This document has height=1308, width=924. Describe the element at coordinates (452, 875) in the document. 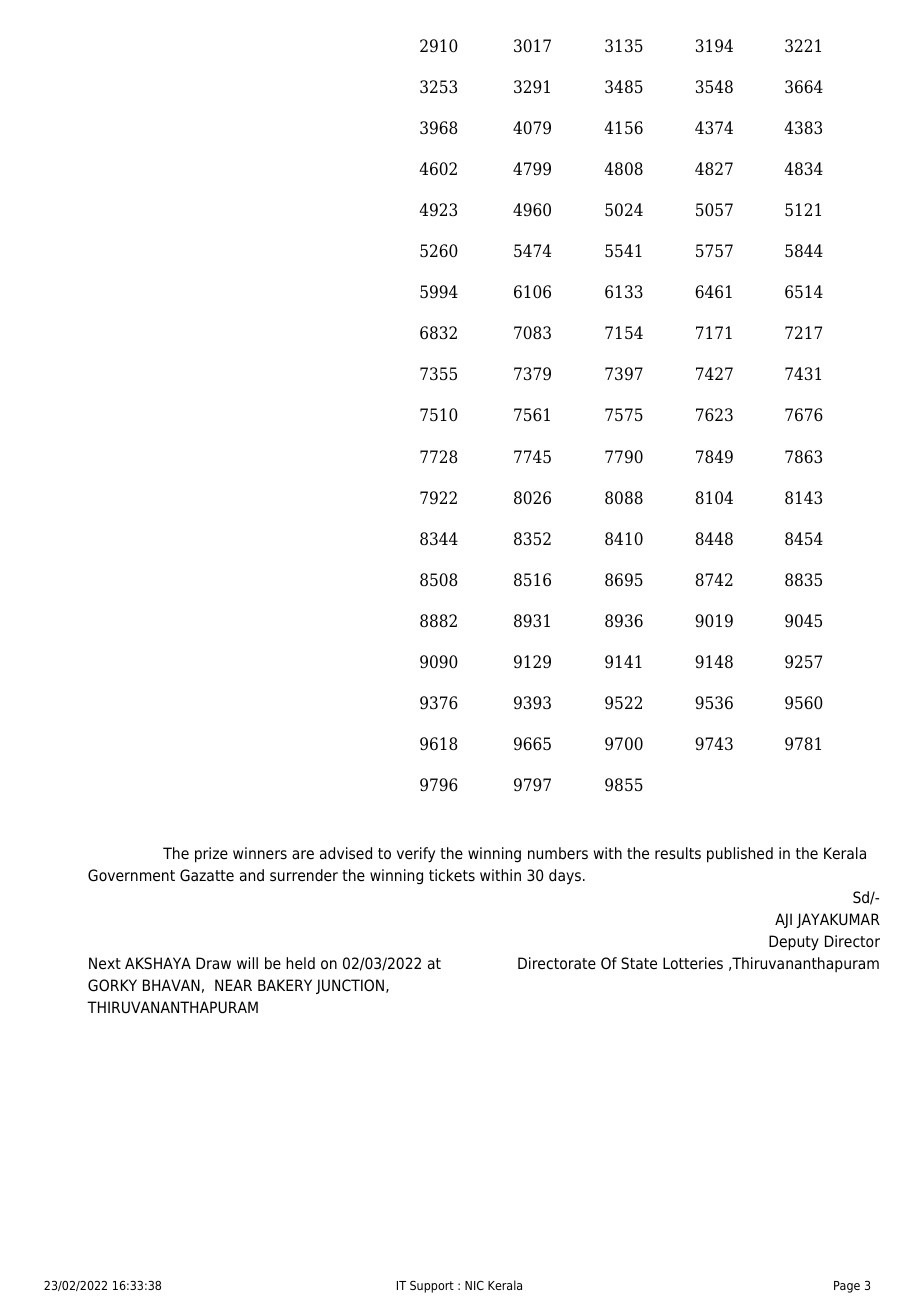

I see `tickets` at that location.
